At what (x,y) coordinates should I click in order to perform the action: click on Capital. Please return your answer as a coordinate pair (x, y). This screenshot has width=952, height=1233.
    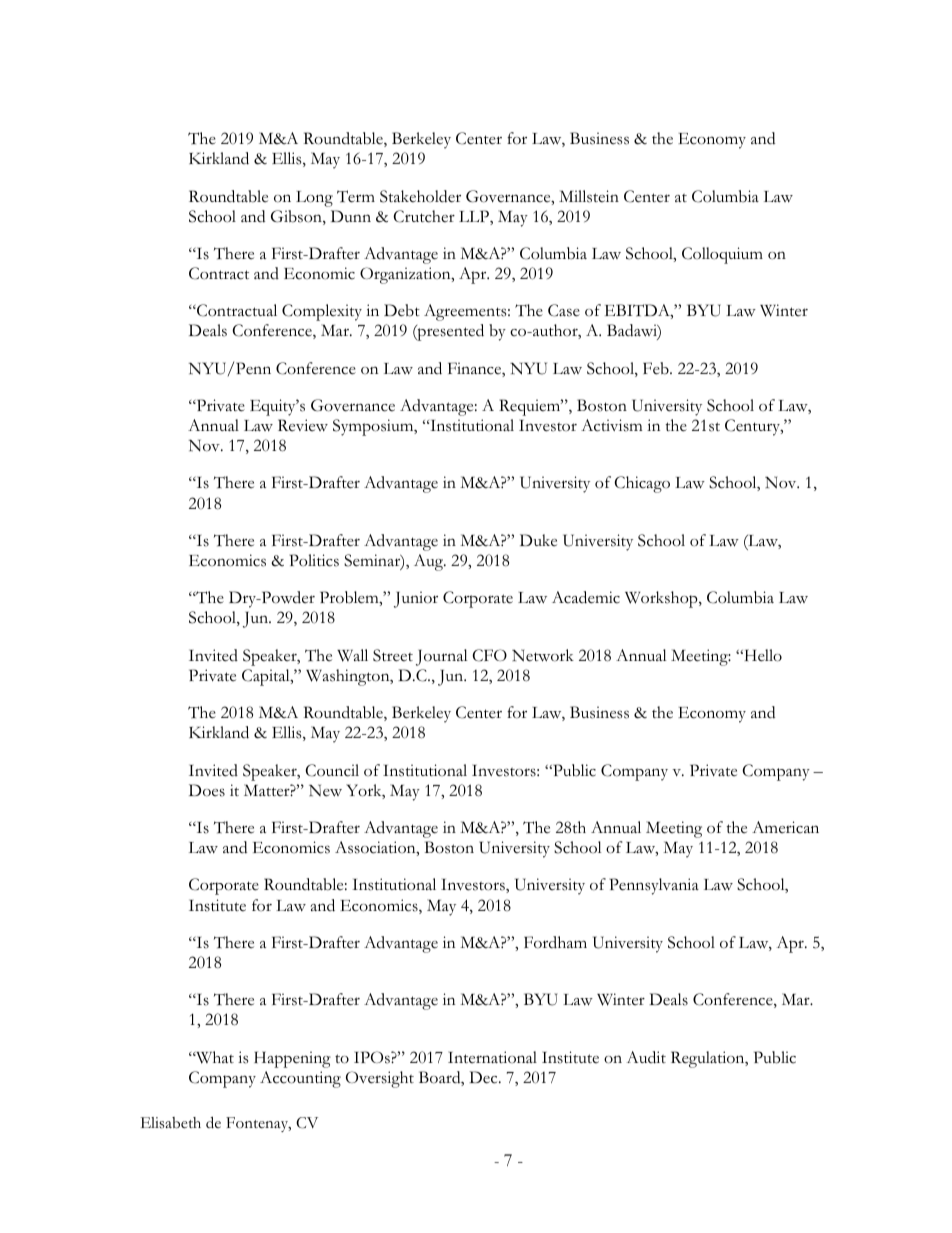
    Looking at the image, I should click on (267, 677).
